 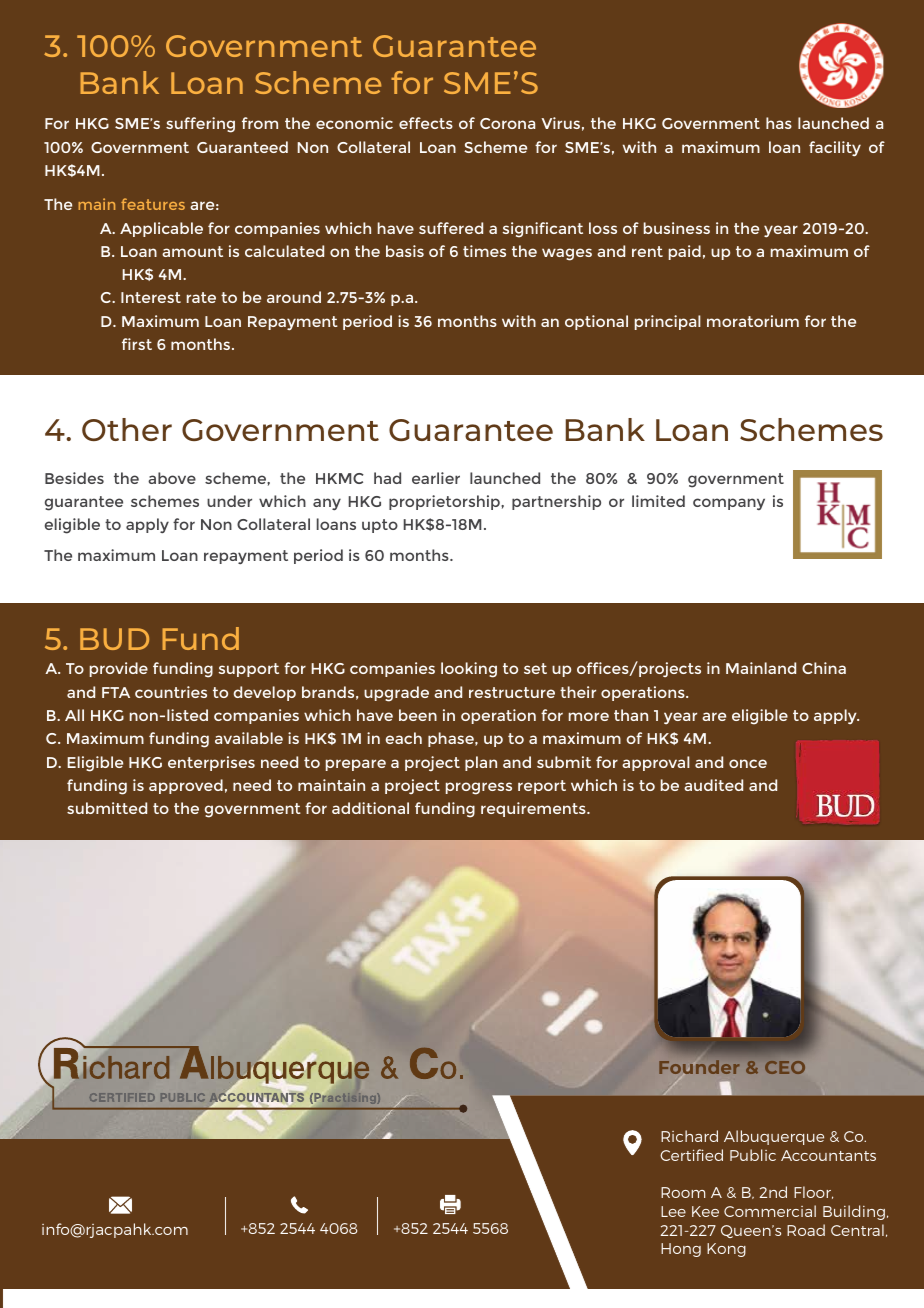 What do you see at coordinates (200, 125) in the document?
I see `suffering` at bounding box center [200, 125].
